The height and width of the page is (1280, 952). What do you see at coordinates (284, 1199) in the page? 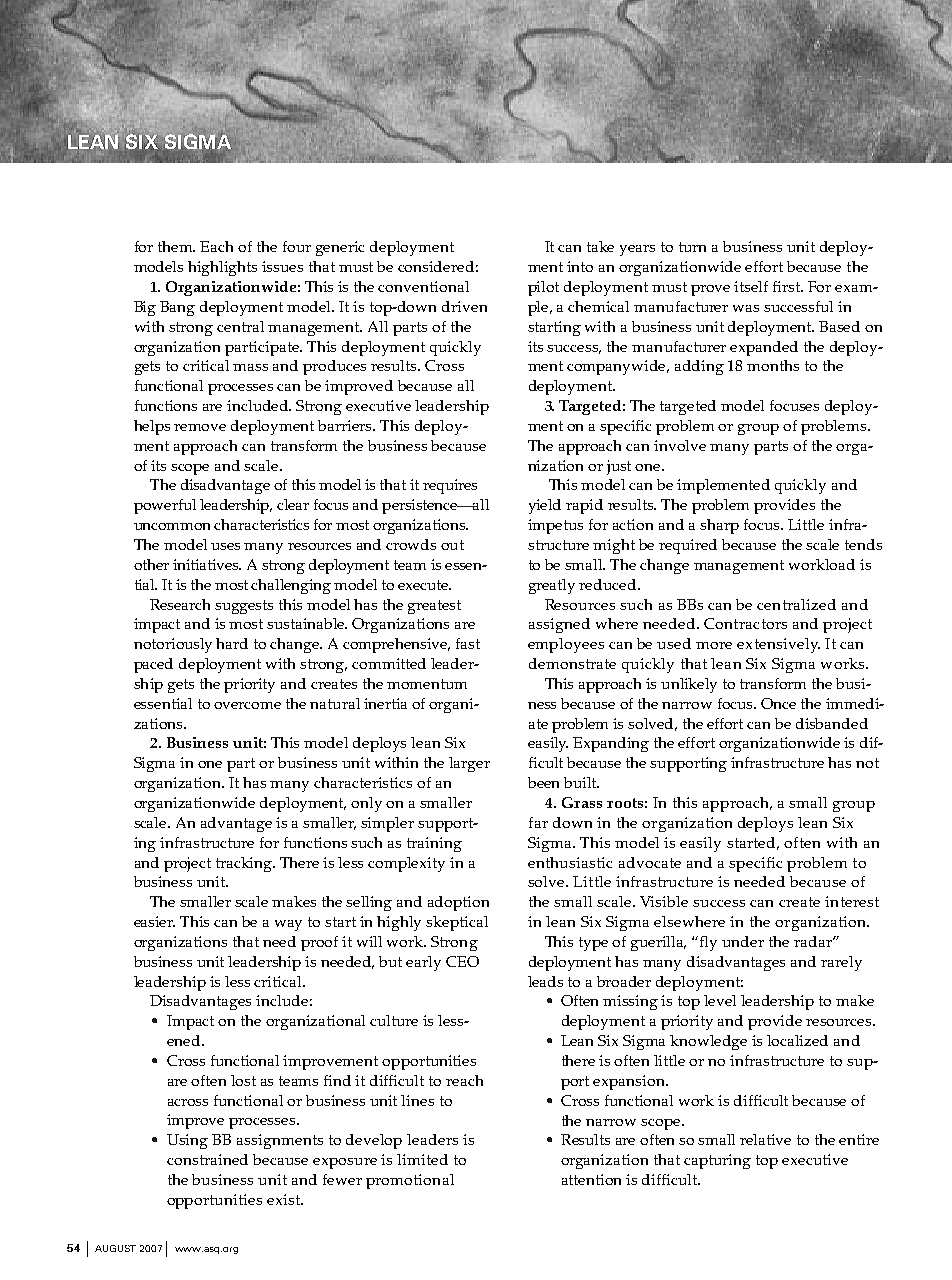
I see `exist` at bounding box center [284, 1199].
